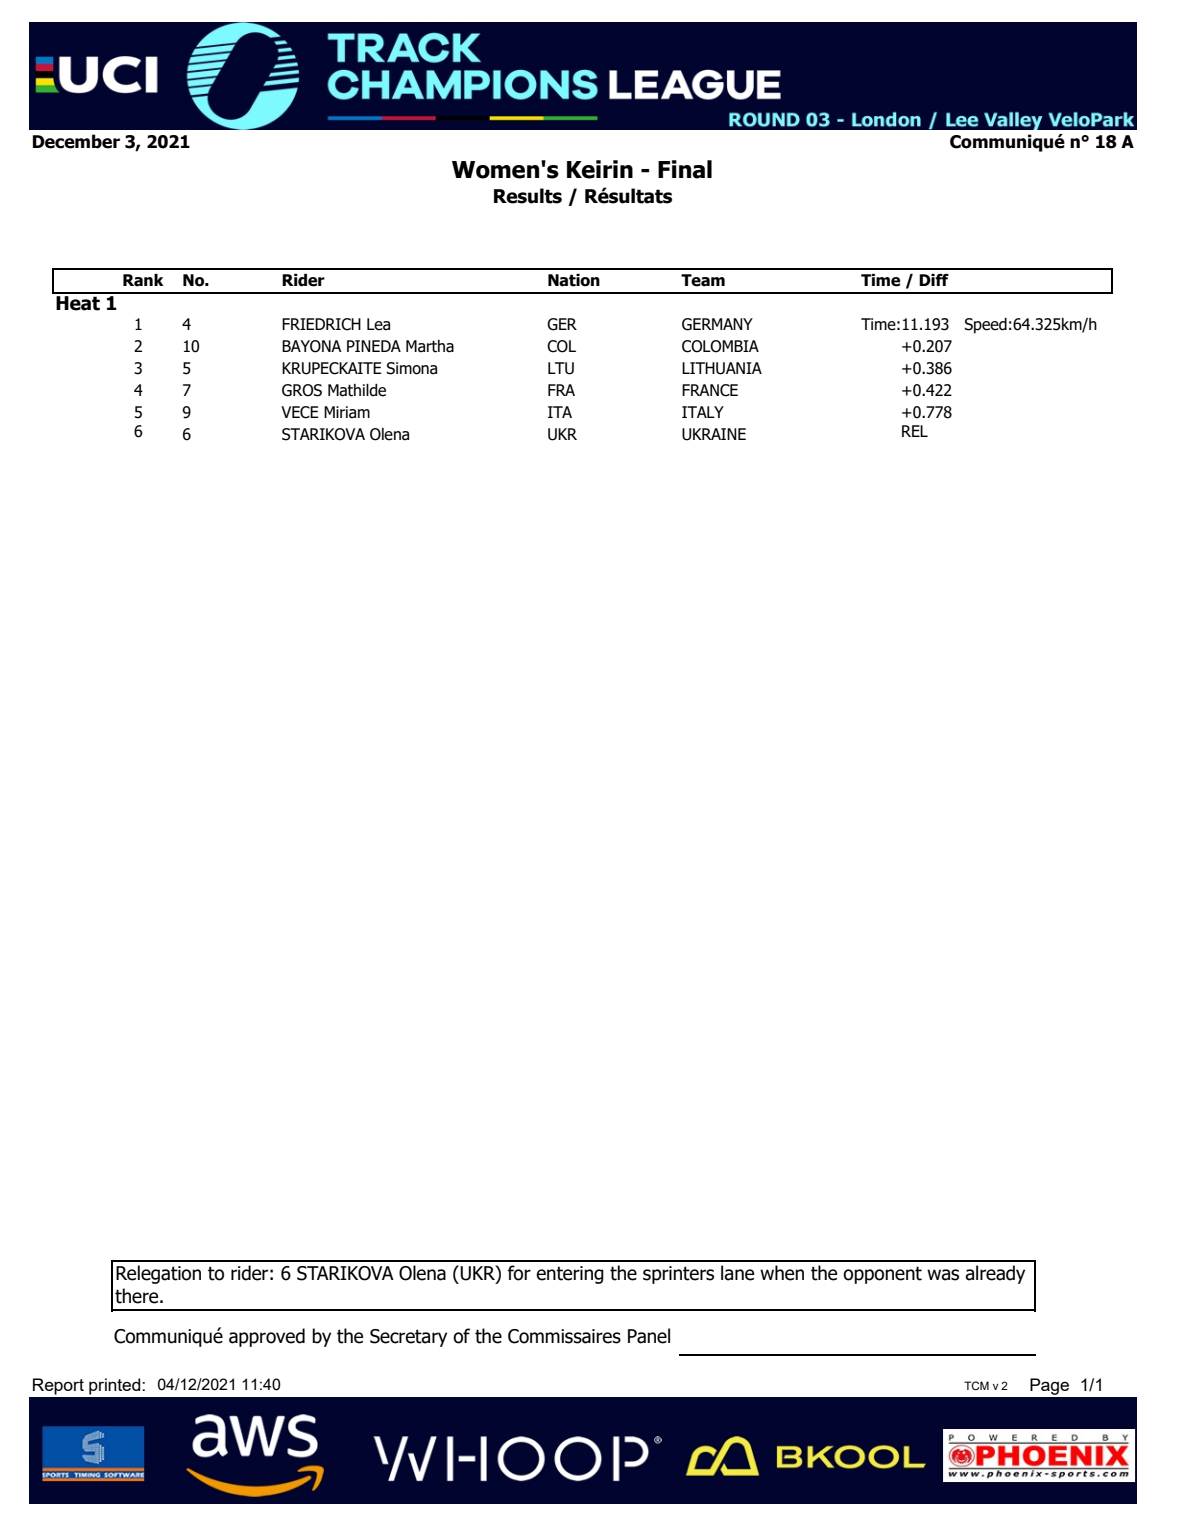 This screenshot has width=1178, height=1525. What do you see at coordinates (710, 390) in the screenshot?
I see `FRANCE` at bounding box center [710, 390].
